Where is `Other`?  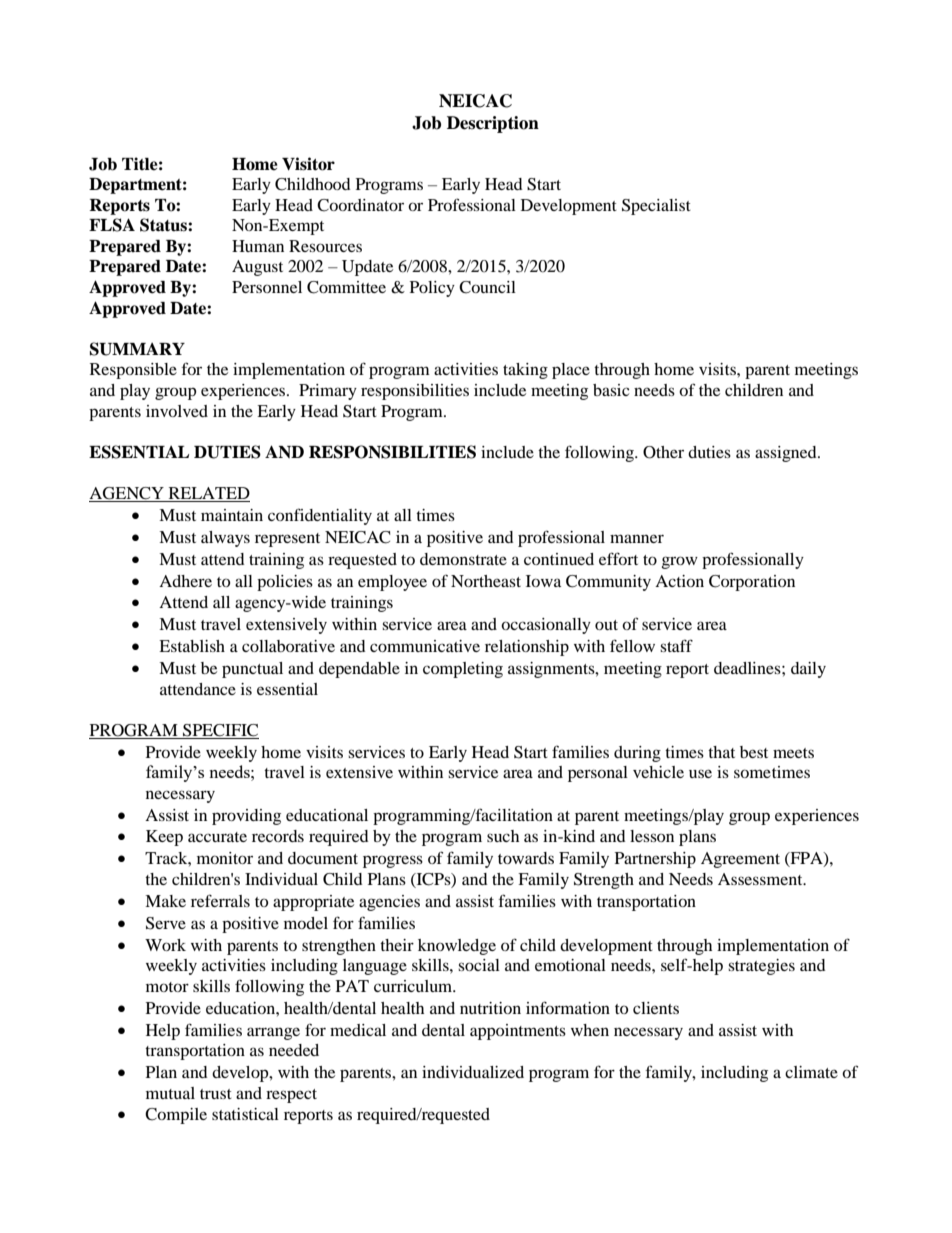 Other is located at coordinates (663, 452).
